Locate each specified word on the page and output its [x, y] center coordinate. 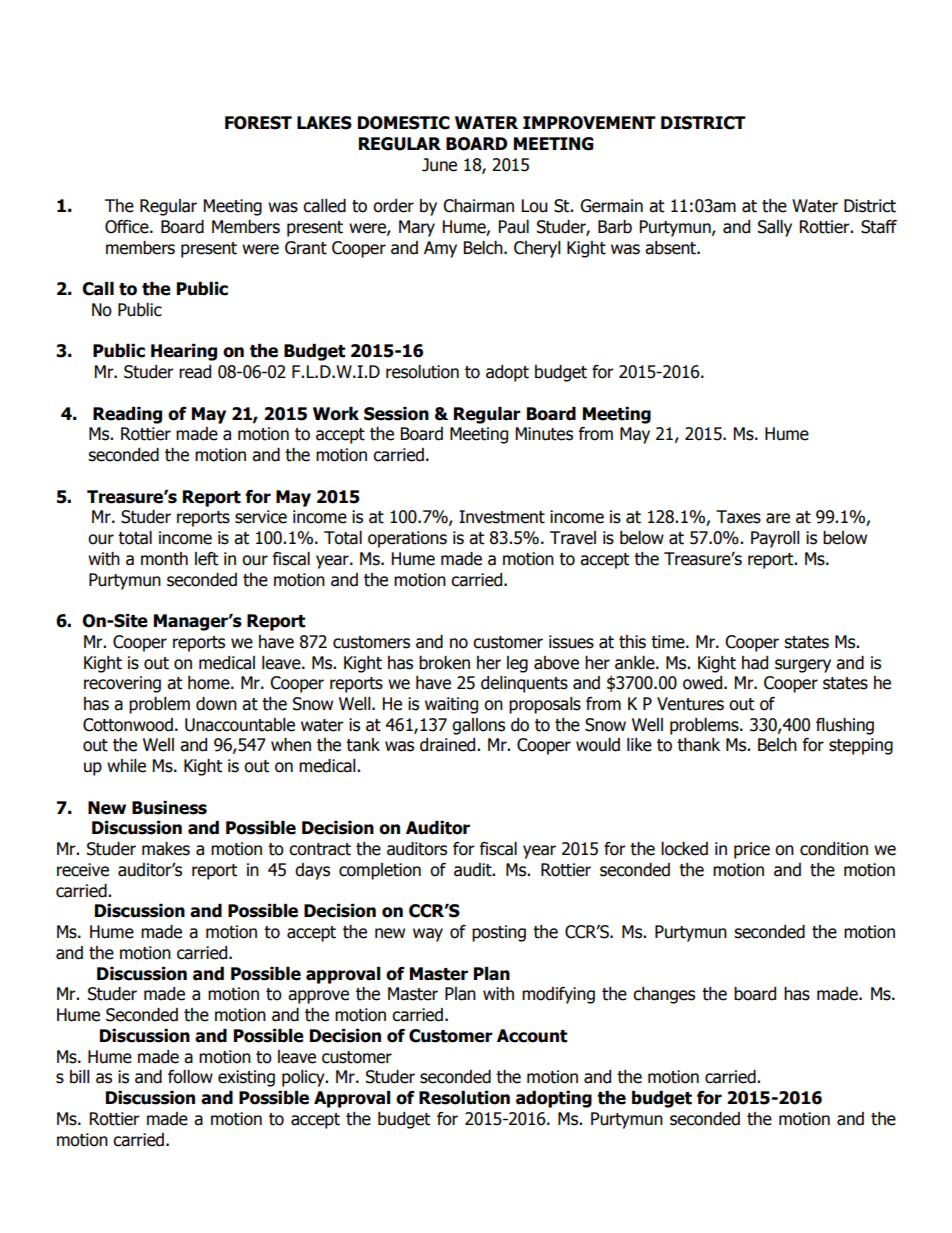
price [752, 850]
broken [444, 663]
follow [190, 1077]
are [778, 518]
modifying [558, 995]
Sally [775, 228]
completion [380, 871]
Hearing [184, 352]
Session [396, 414]
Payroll [775, 539]
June [439, 165]
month [164, 559]
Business [169, 808]
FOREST [258, 123]
